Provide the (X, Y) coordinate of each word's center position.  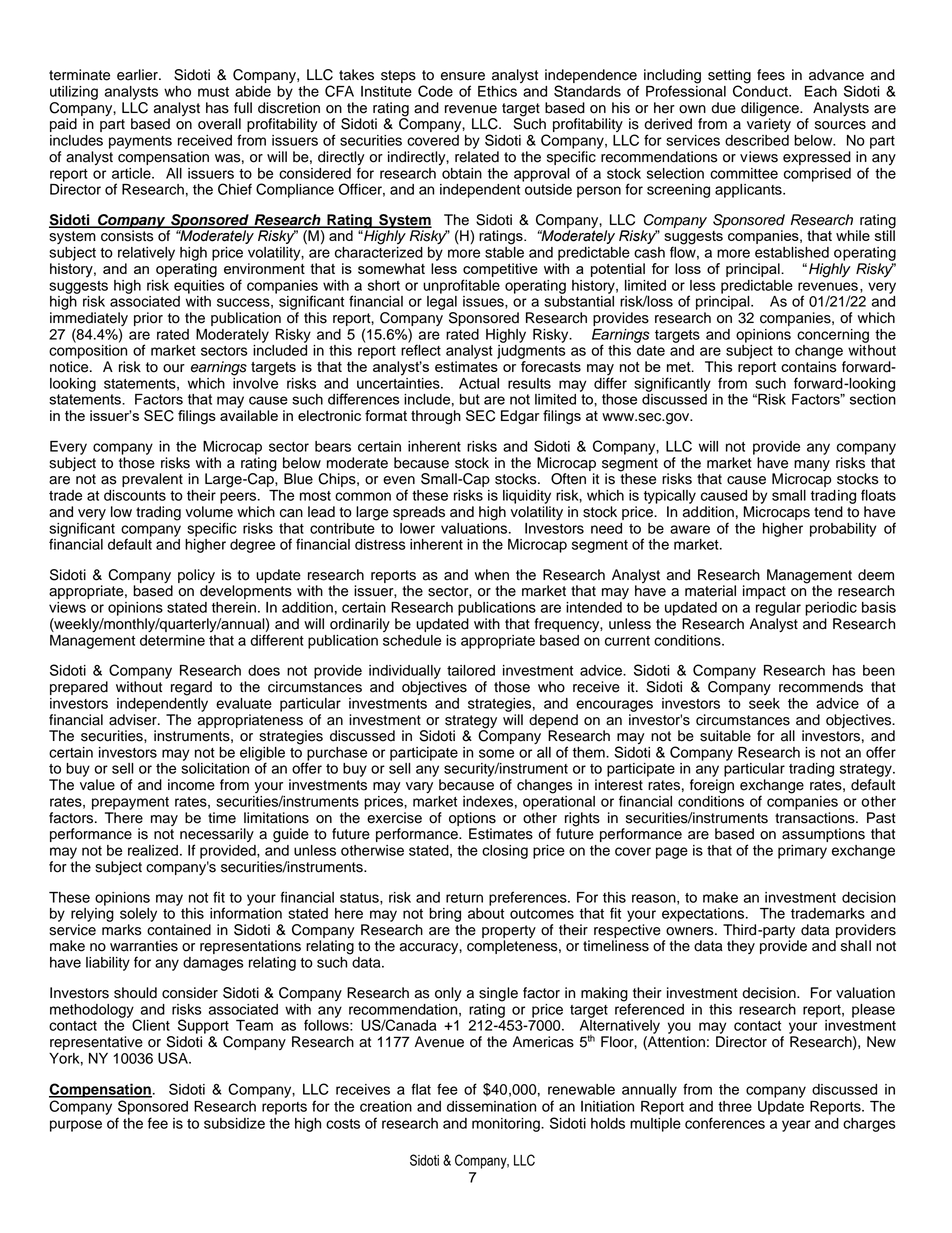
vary (419, 787)
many (812, 465)
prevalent (152, 480)
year (796, 1126)
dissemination (491, 1106)
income (191, 785)
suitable (725, 736)
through (436, 417)
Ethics (497, 91)
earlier (138, 75)
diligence (771, 110)
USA (174, 1058)
